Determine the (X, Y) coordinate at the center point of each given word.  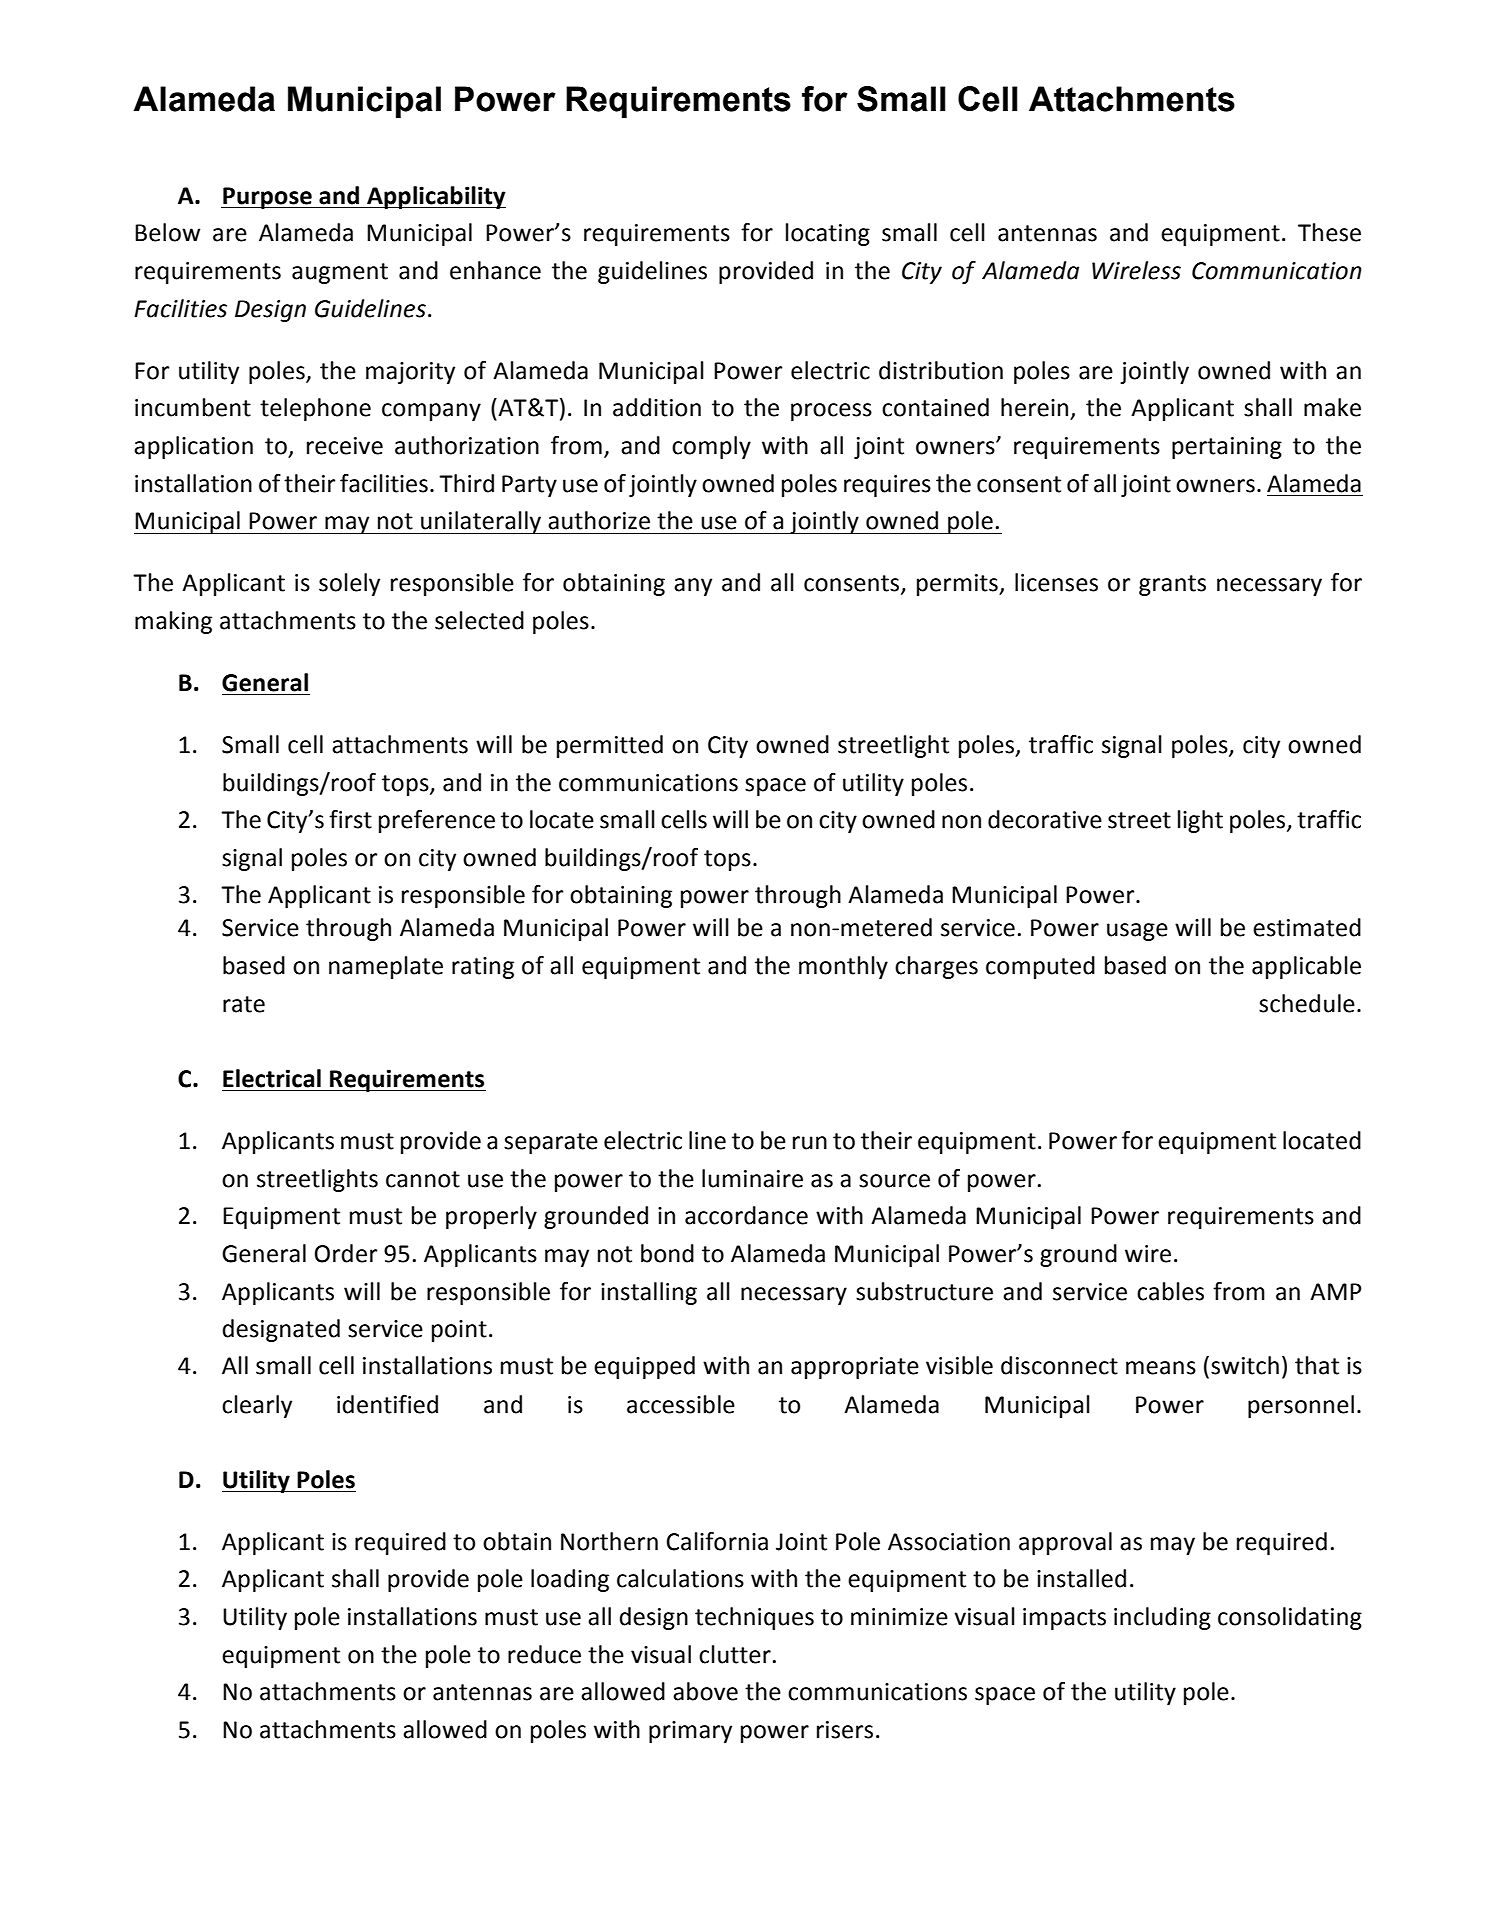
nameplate (386, 967)
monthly (843, 967)
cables (1170, 1291)
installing (649, 1293)
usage (1137, 932)
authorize (599, 520)
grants (1172, 585)
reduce (544, 1654)
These (1329, 232)
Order (346, 1253)
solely (349, 584)
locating (828, 234)
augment (340, 273)
